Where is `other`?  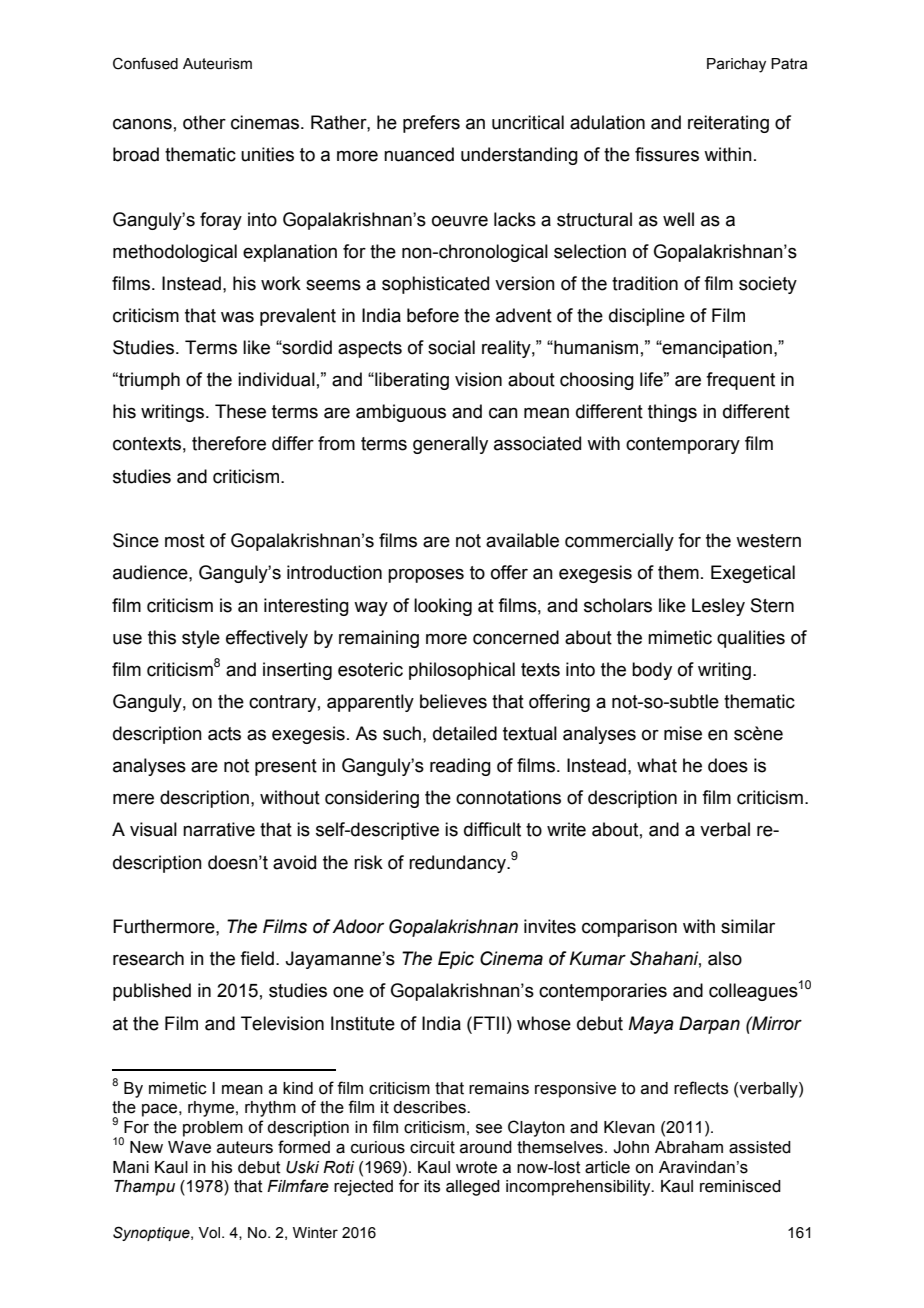 other is located at coordinates (204, 122).
